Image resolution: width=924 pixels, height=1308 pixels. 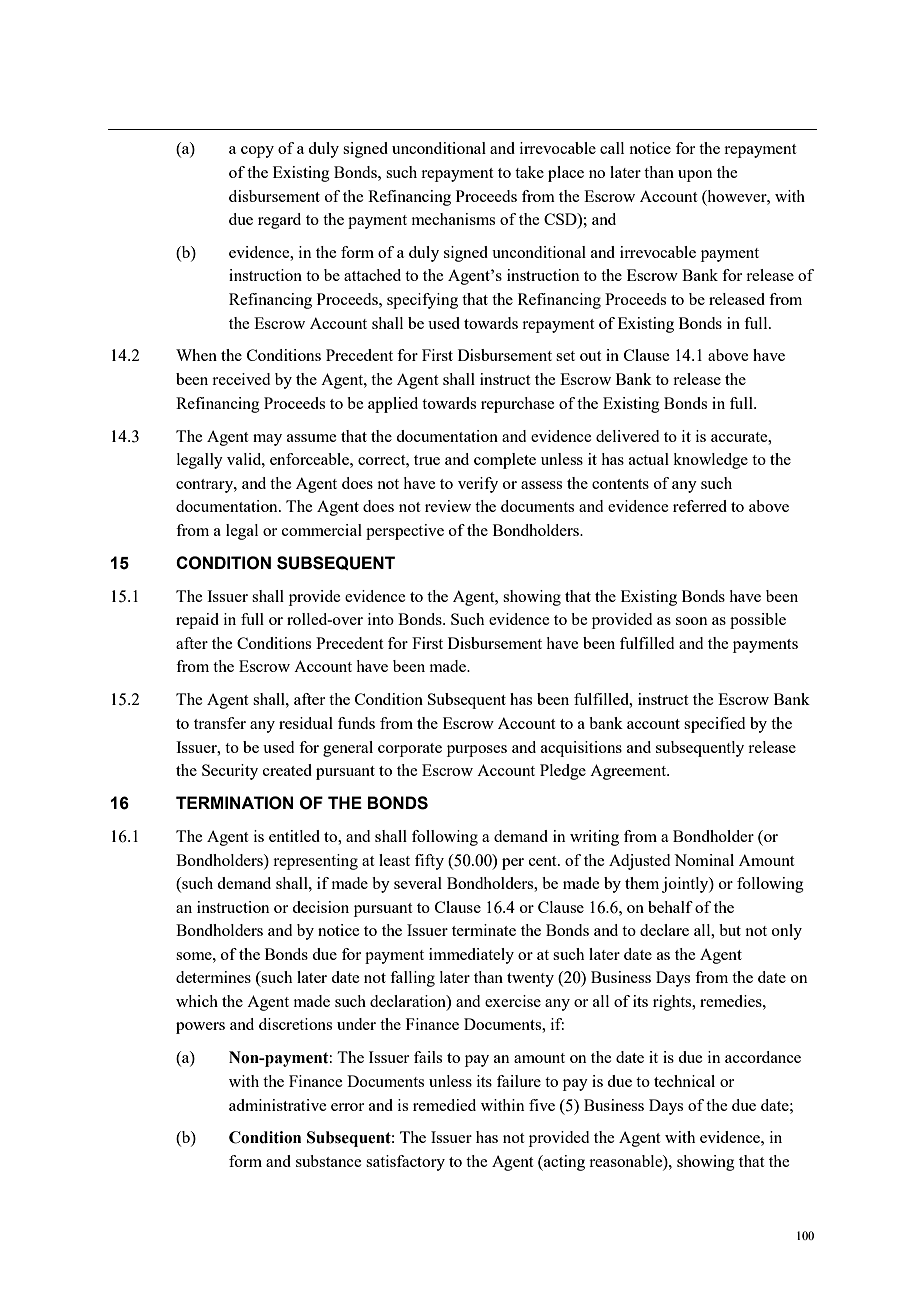 What do you see at coordinates (529, 172) in the screenshot?
I see `take` at bounding box center [529, 172].
